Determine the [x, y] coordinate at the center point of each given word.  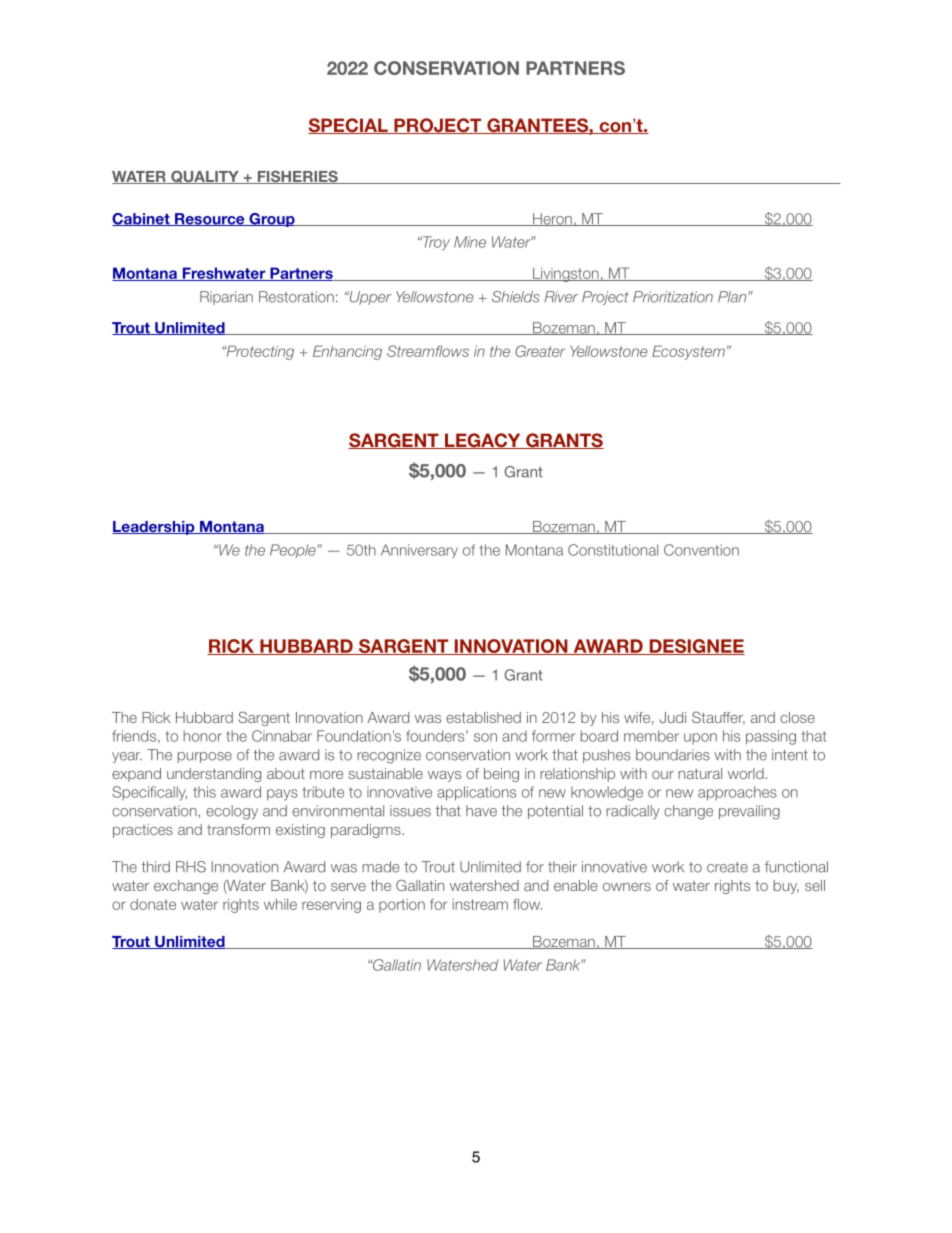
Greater [540, 351]
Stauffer [718, 718]
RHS [191, 867]
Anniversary [419, 551]
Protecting [259, 352]
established [483, 717]
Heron [552, 219]
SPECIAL [349, 126]
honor [202, 736]
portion [402, 906]
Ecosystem [688, 352]
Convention [701, 550]
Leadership [154, 528]
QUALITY [205, 177]
